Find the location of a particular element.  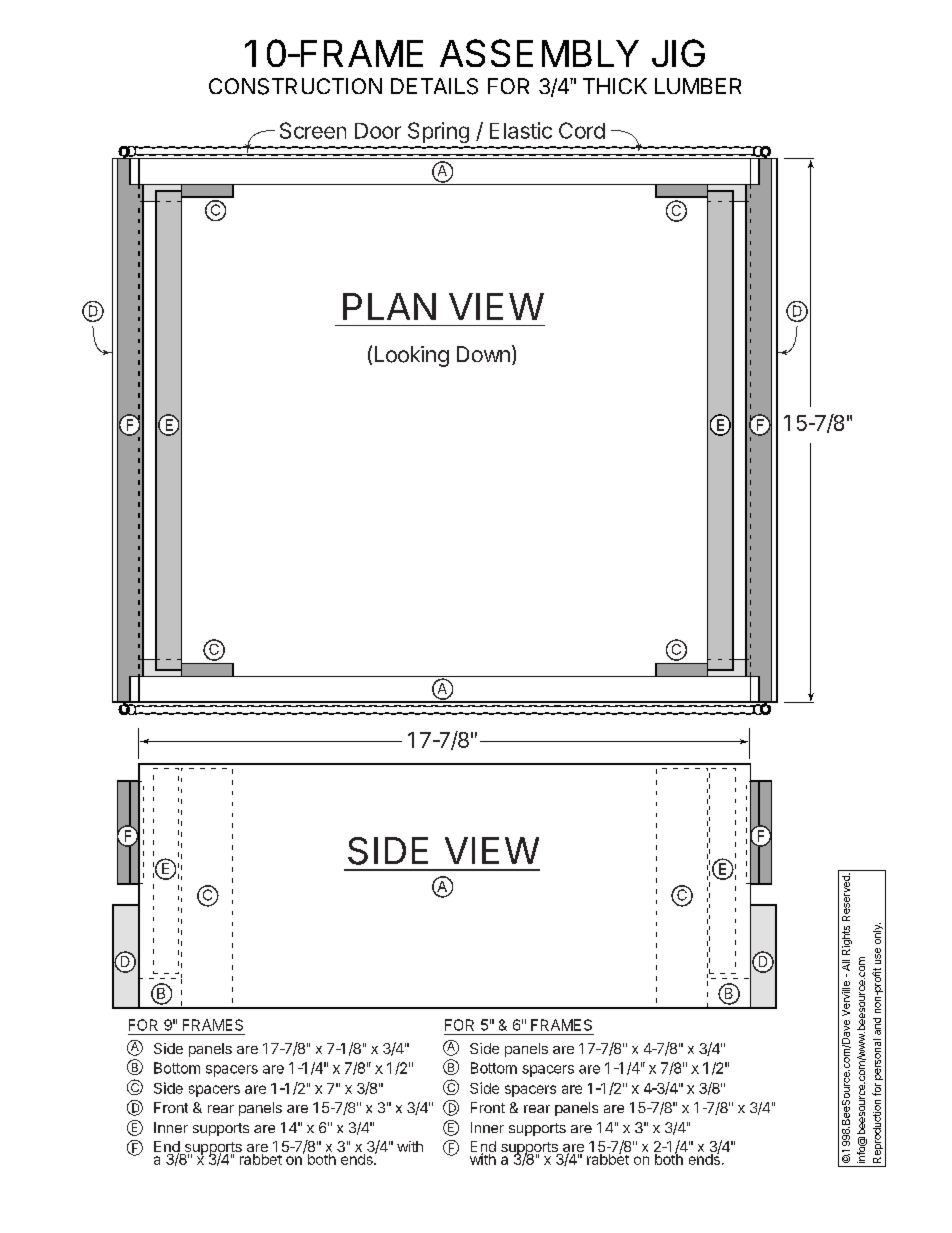

Looking is located at coordinates (412, 356).
